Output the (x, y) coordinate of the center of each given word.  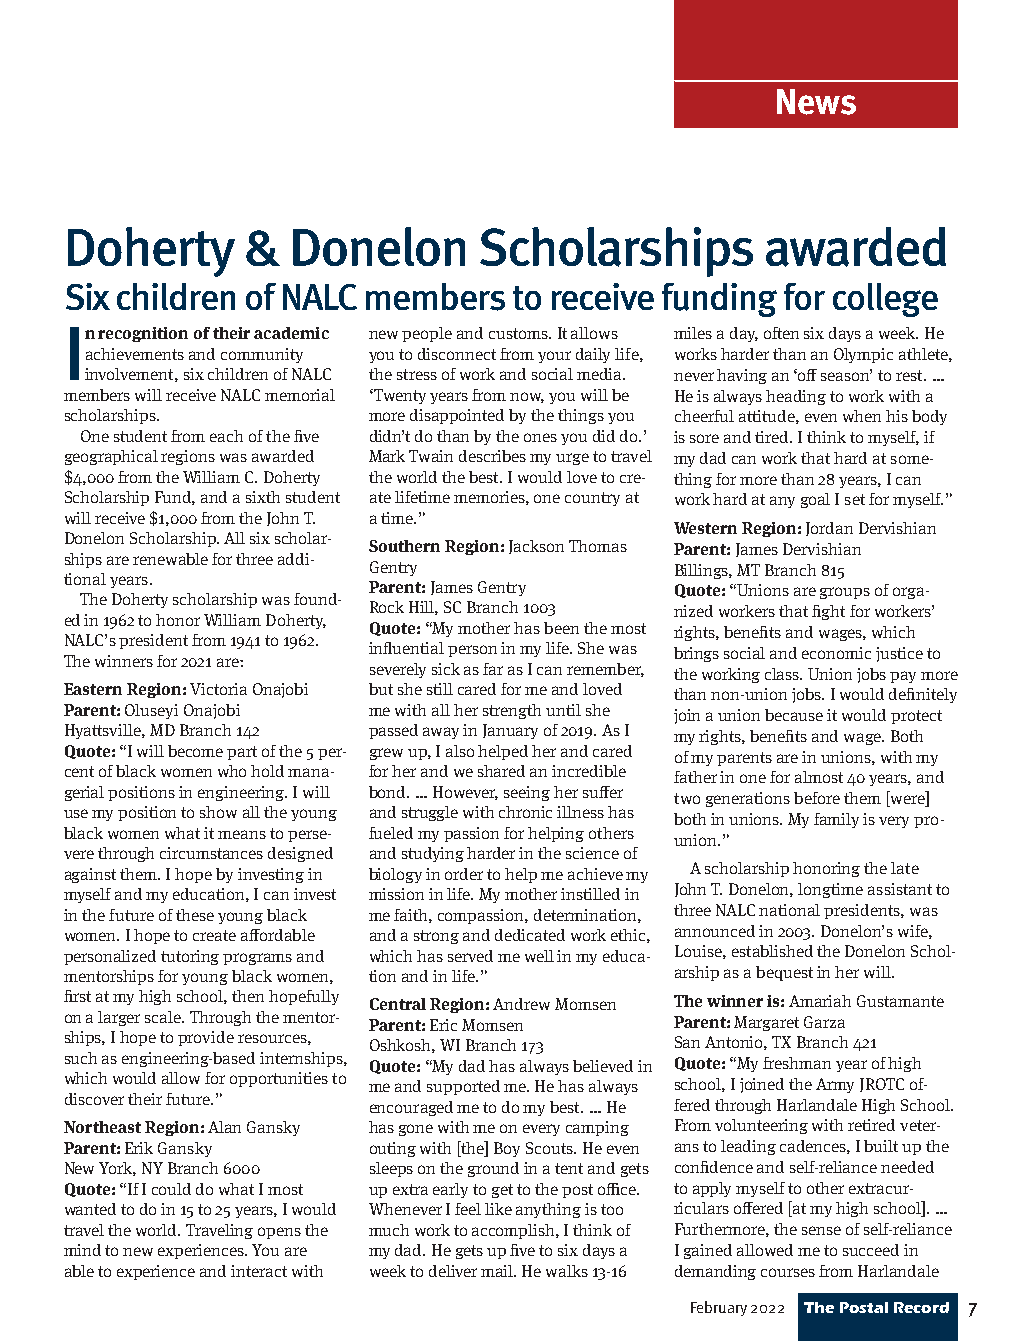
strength (512, 711)
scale (164, 1017)
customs (520, 333)
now (527, 397)
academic (291, 333)
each (226, 436)
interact (259, 1271)
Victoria (218, 689)
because (794, 715)
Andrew (521, 1004)
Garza (824, 1022)
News (816, 102)
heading (796, 397)
